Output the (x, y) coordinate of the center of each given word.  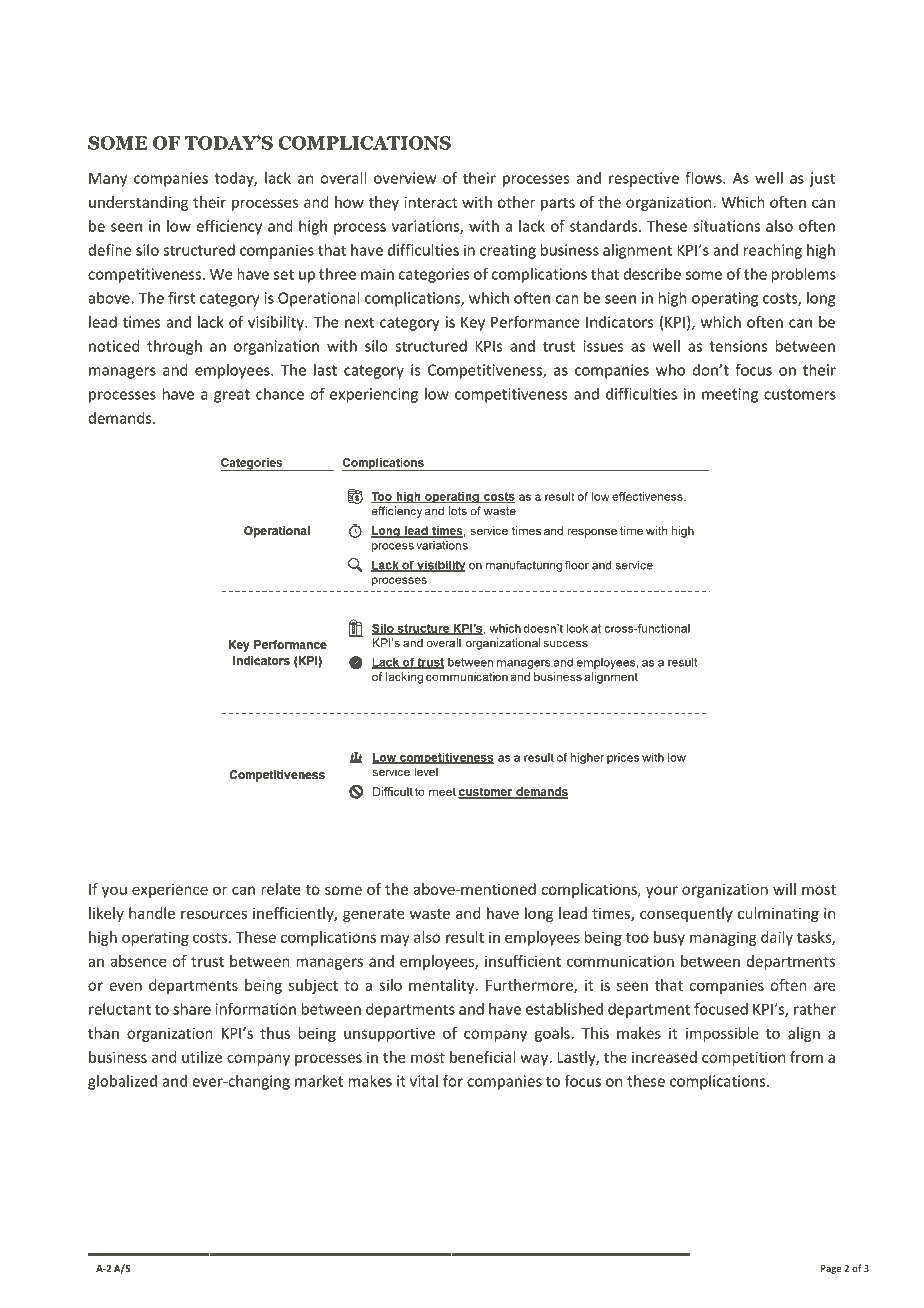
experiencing (374, 395)
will (784, 889)
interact (431, 202)
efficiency (229, 227)
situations (726, 226)
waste (430, 914)
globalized (122, 1082)
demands (121, 418)
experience (170, 890)
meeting (730, 395)
